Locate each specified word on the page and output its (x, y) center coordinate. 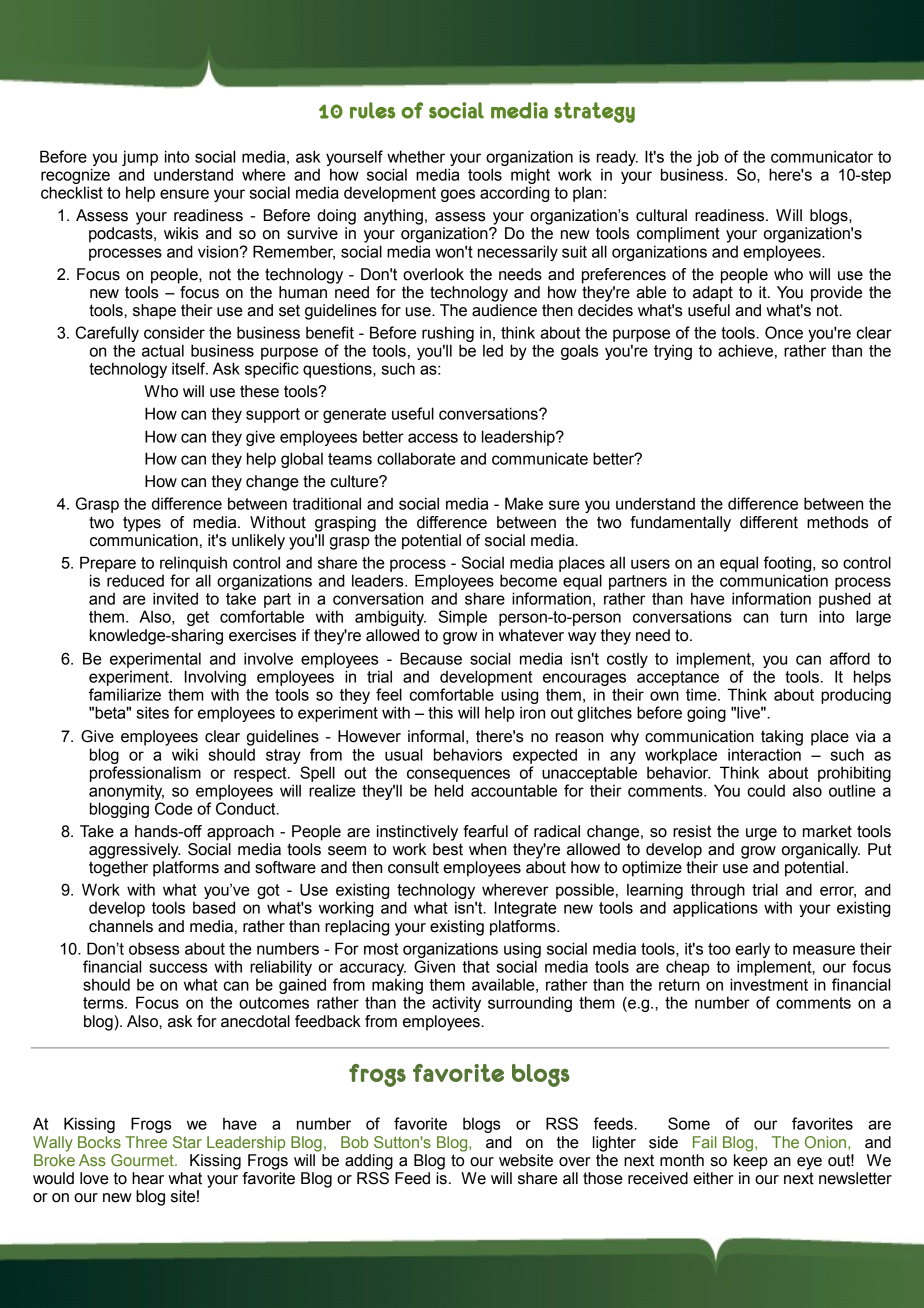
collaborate (416, 458)
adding (369, 1162)
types (142, 524)
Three (146, 1142)
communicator (822, 156)
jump (140, 158)
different (769, 522)
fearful (485, 831)
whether (416, 156)
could (766, 790)
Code (174, 808)
